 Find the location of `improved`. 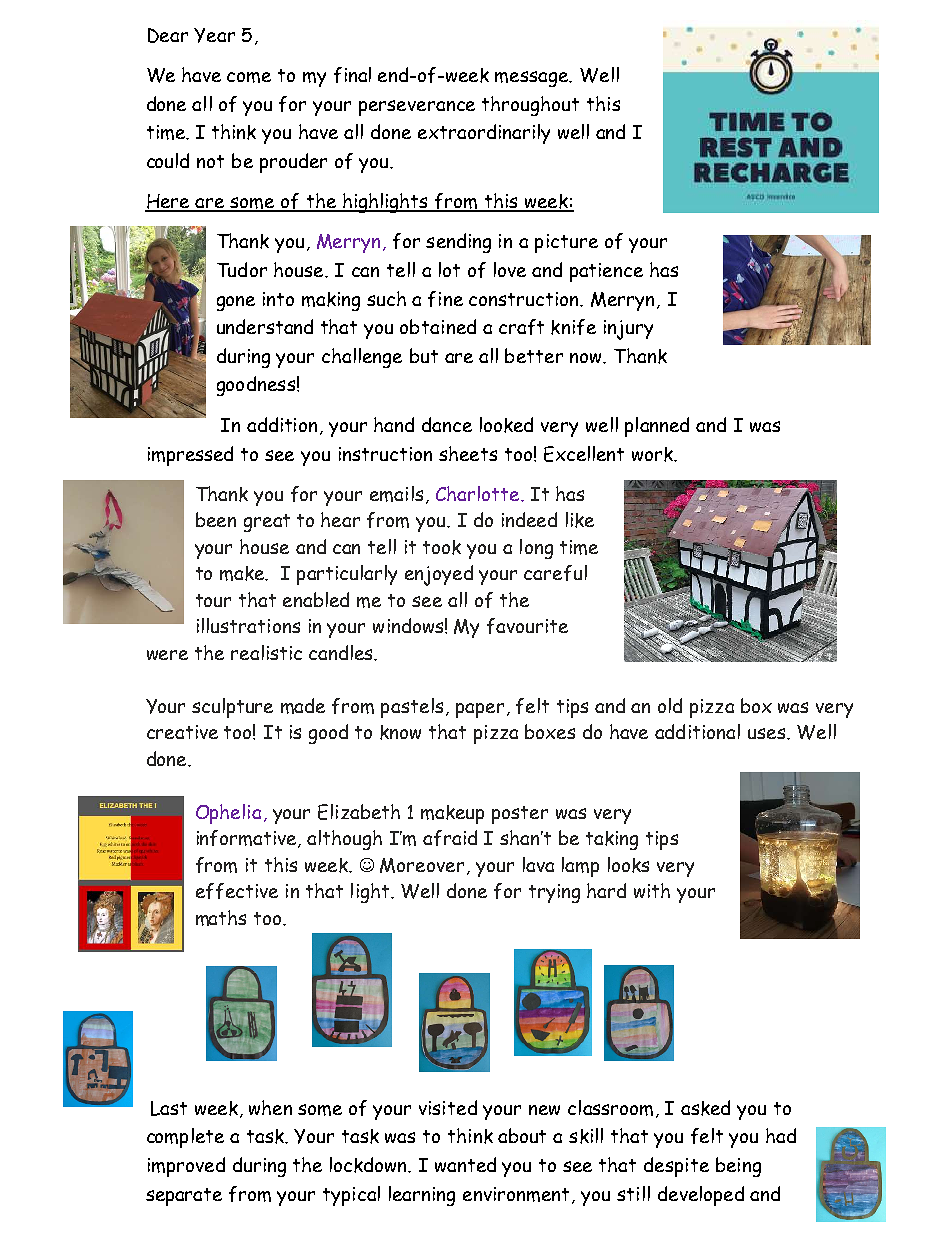

improved is located at coordinates (186, 1167).
